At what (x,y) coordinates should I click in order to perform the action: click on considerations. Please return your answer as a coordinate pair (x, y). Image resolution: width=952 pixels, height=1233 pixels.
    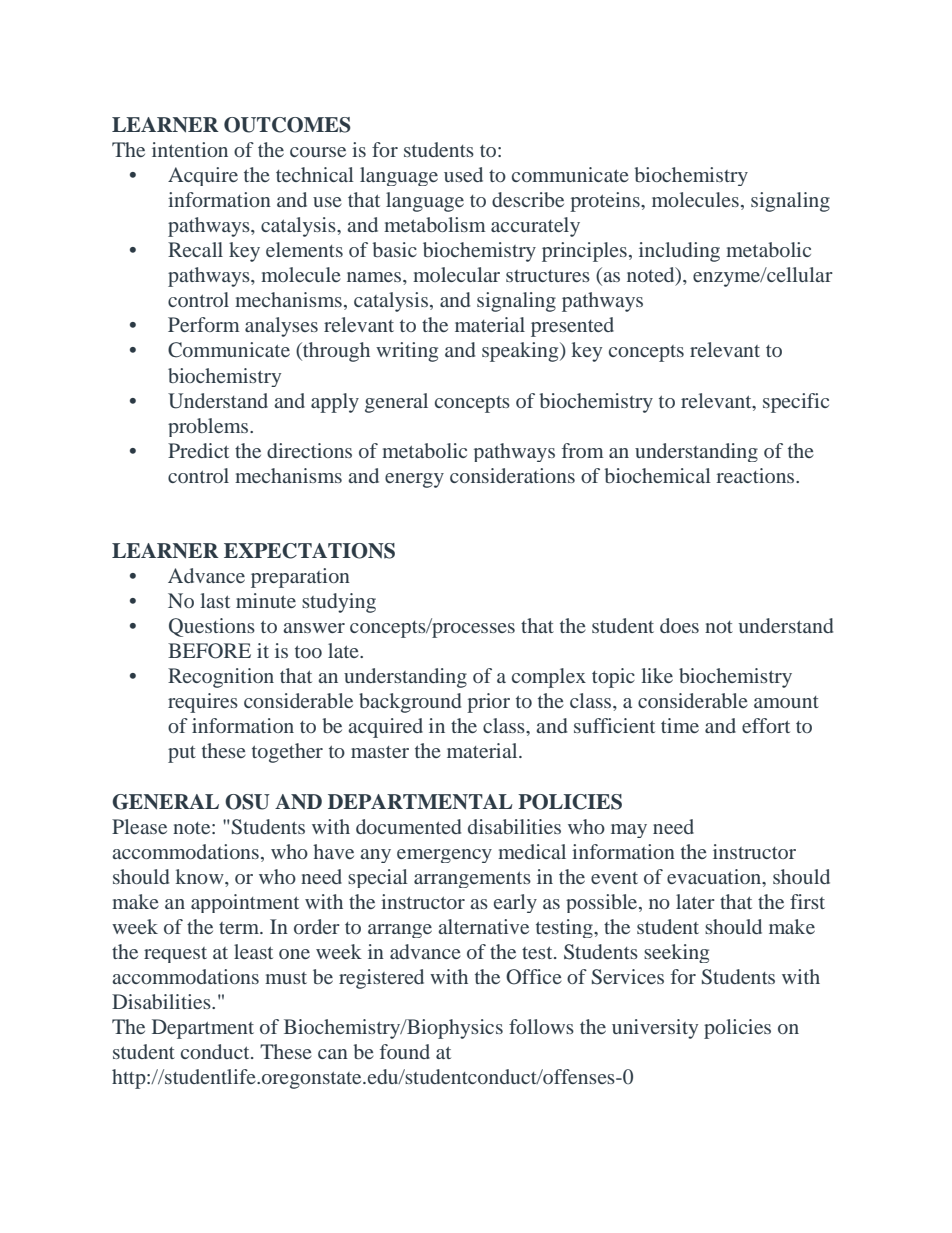
    Looking at the image, I should click on (512, 475).
